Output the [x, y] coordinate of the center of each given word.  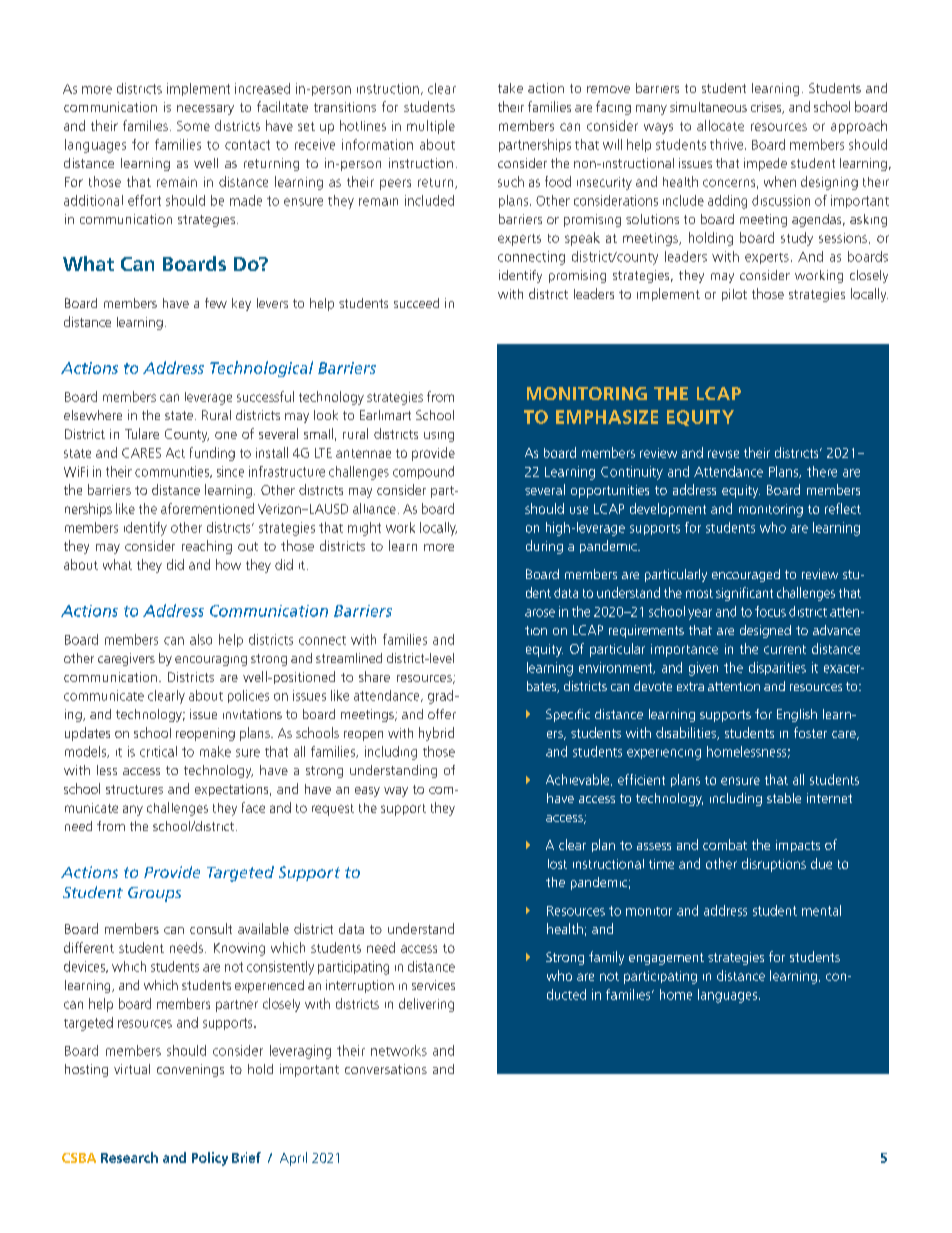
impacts [798, 846]
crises [767, 108]
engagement [666, 959]
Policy [210, 1159]
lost [557, 864]
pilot [734, 295]
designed [765, 631]
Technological [261, 369]
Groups [154, 894]
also [201, 639]
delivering [426, 1005]
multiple [431, 127]
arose [540, 613]
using [439, 437]
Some [193, 126]
